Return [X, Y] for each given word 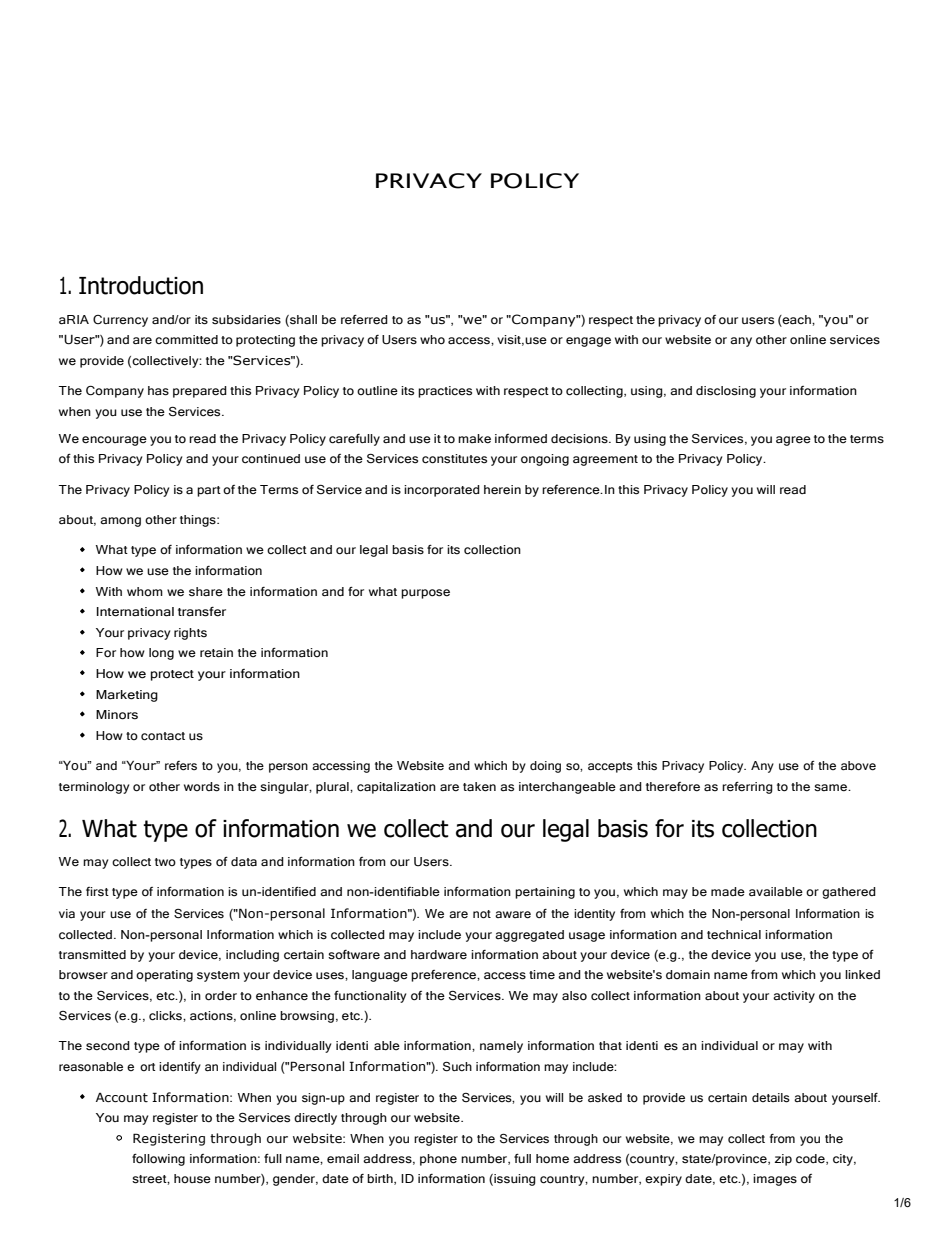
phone [438, 1160]
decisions [580, 439]
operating [164, 976]
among [120, 522]
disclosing [726, 392]
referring [747, 788]
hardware [439, 955]
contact [163, 736]
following [158, 1160]
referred [364, 320]
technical [734, 935]
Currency [120, 321]
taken [479, 787]
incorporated [442, 491]
